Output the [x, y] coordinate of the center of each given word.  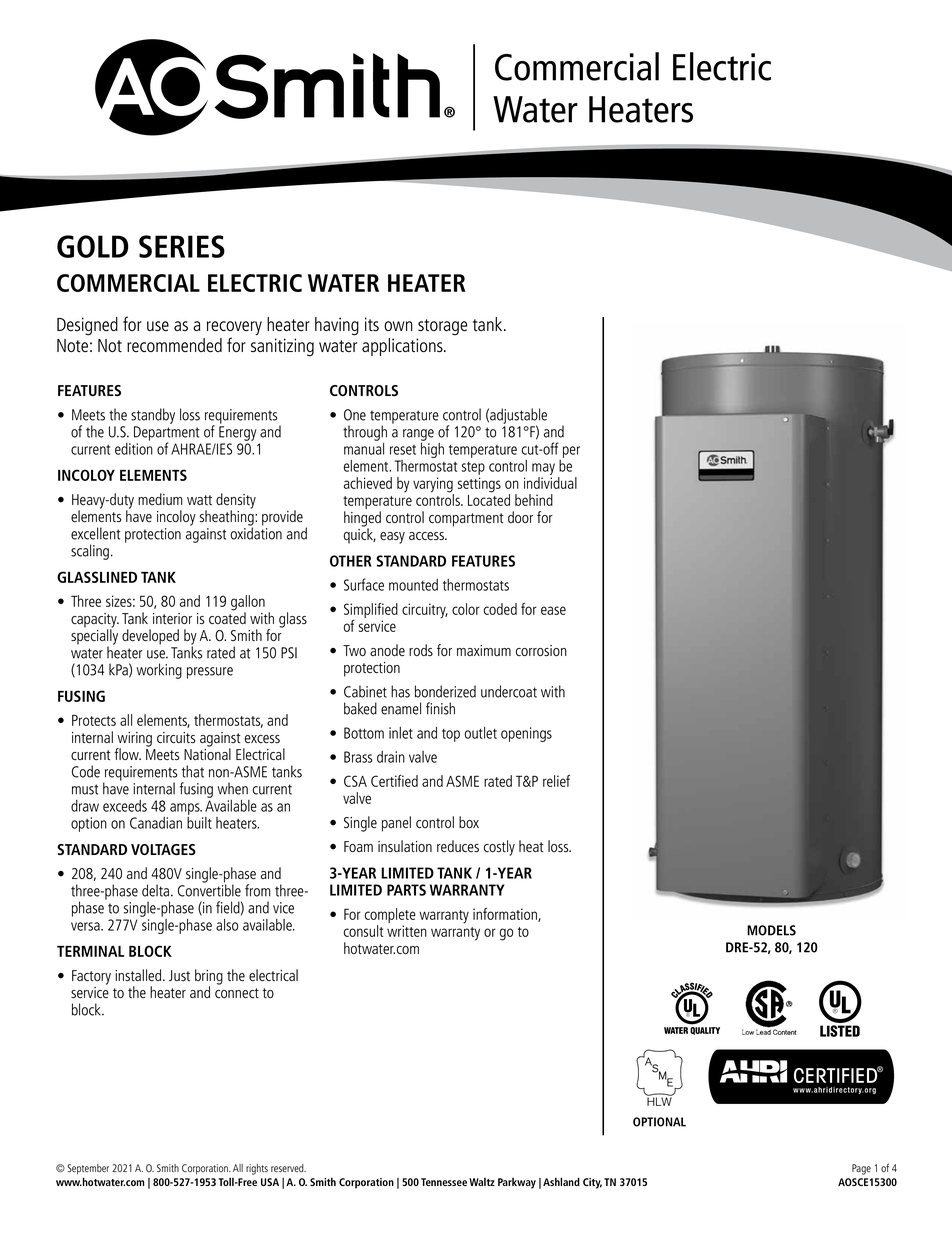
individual [550, 483]
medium [160, 499]
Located [489, 499]
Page [861, 1169]
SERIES [182, 246]
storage [443, 327]
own [398, 326]
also [227, 925]
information [506, 915]
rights [257, 1169]
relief [556, 781]
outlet [481, 733]
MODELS [771, 930]
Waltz [482, 1182]
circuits [176, 737]
